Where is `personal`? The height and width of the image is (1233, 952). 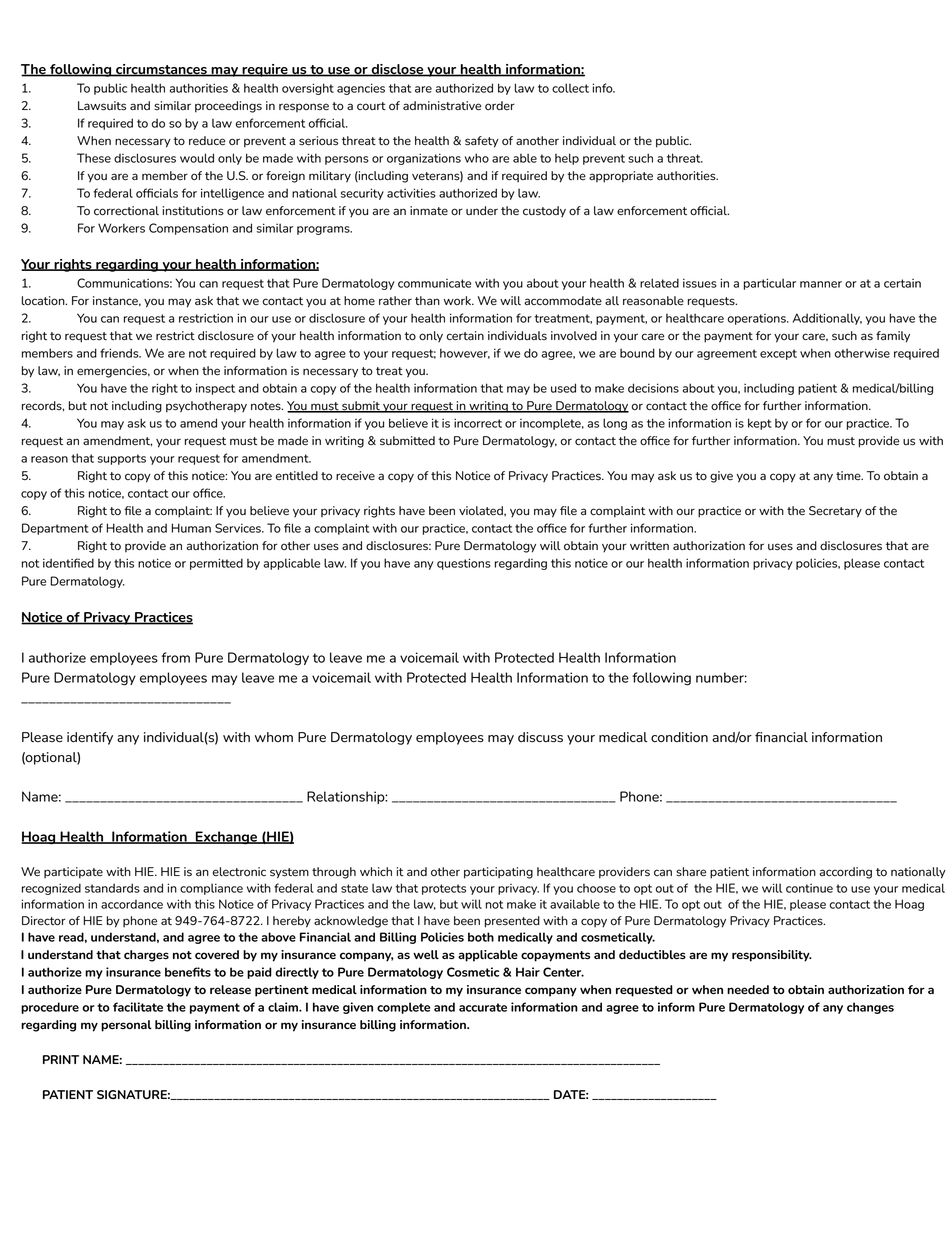 personal is located at coordinates (126, 1026).
